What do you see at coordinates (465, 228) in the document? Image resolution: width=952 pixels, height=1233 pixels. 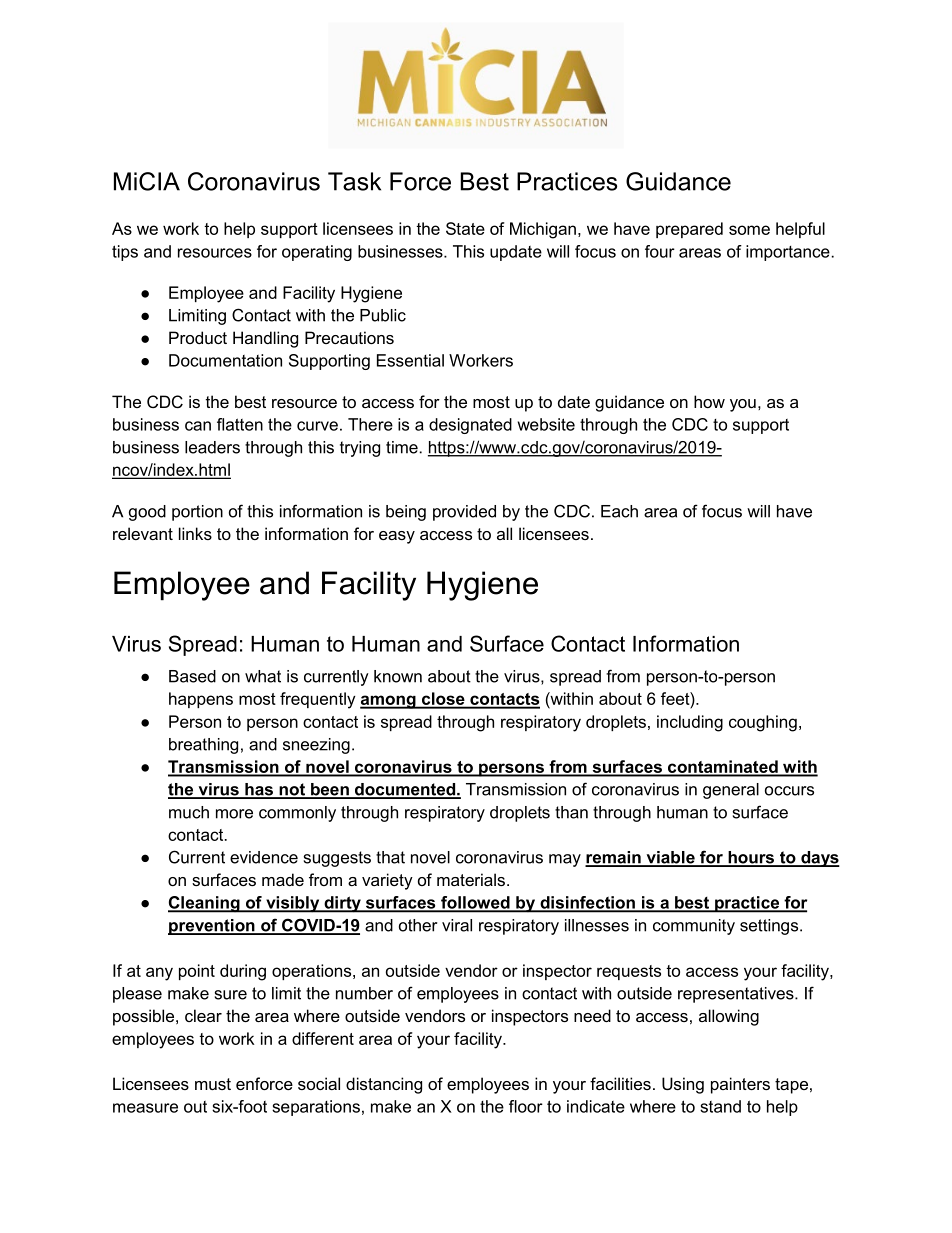 I see `State` at bounding box center [465, 228].
